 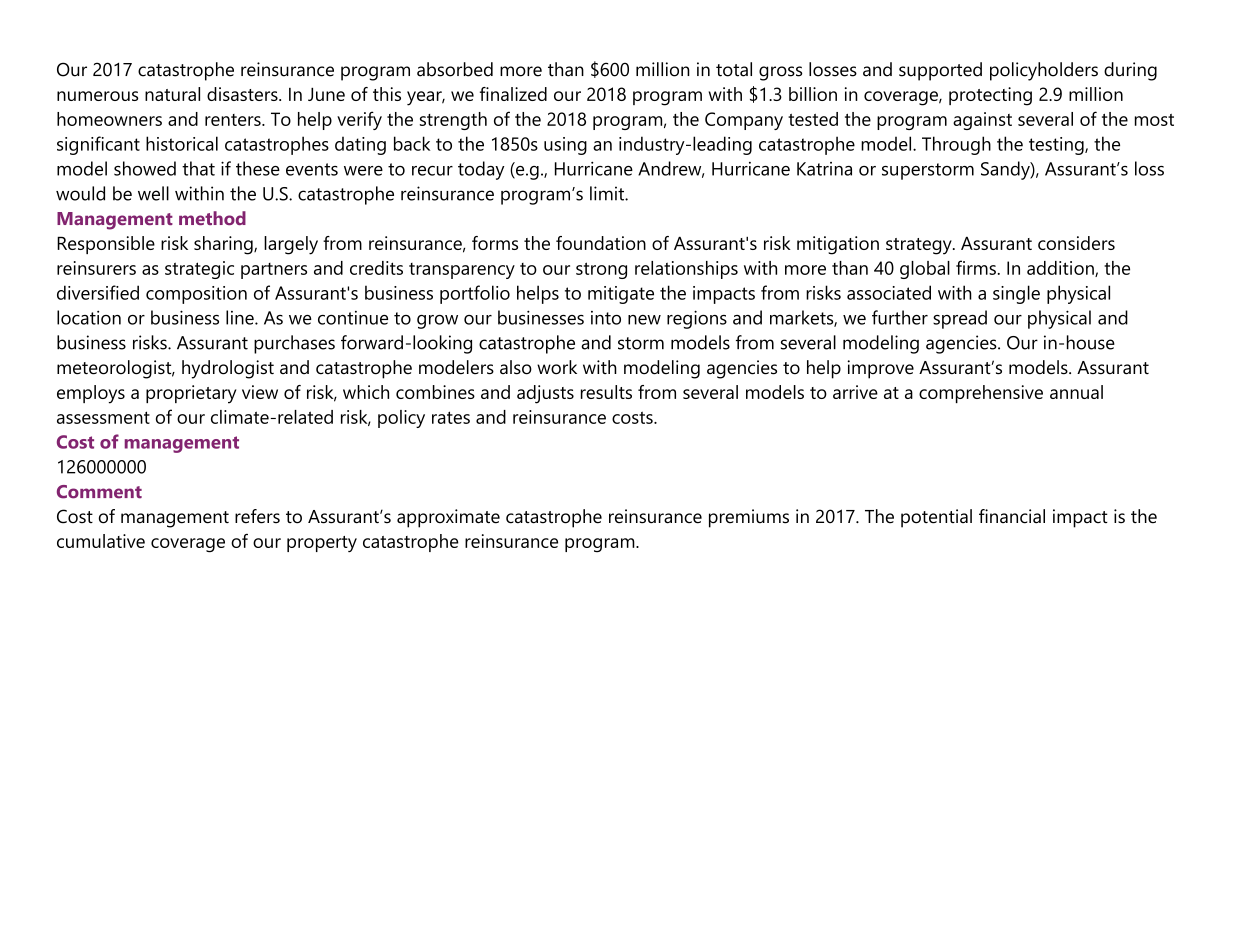 I want to click on results, so click(x=606, y=392).
